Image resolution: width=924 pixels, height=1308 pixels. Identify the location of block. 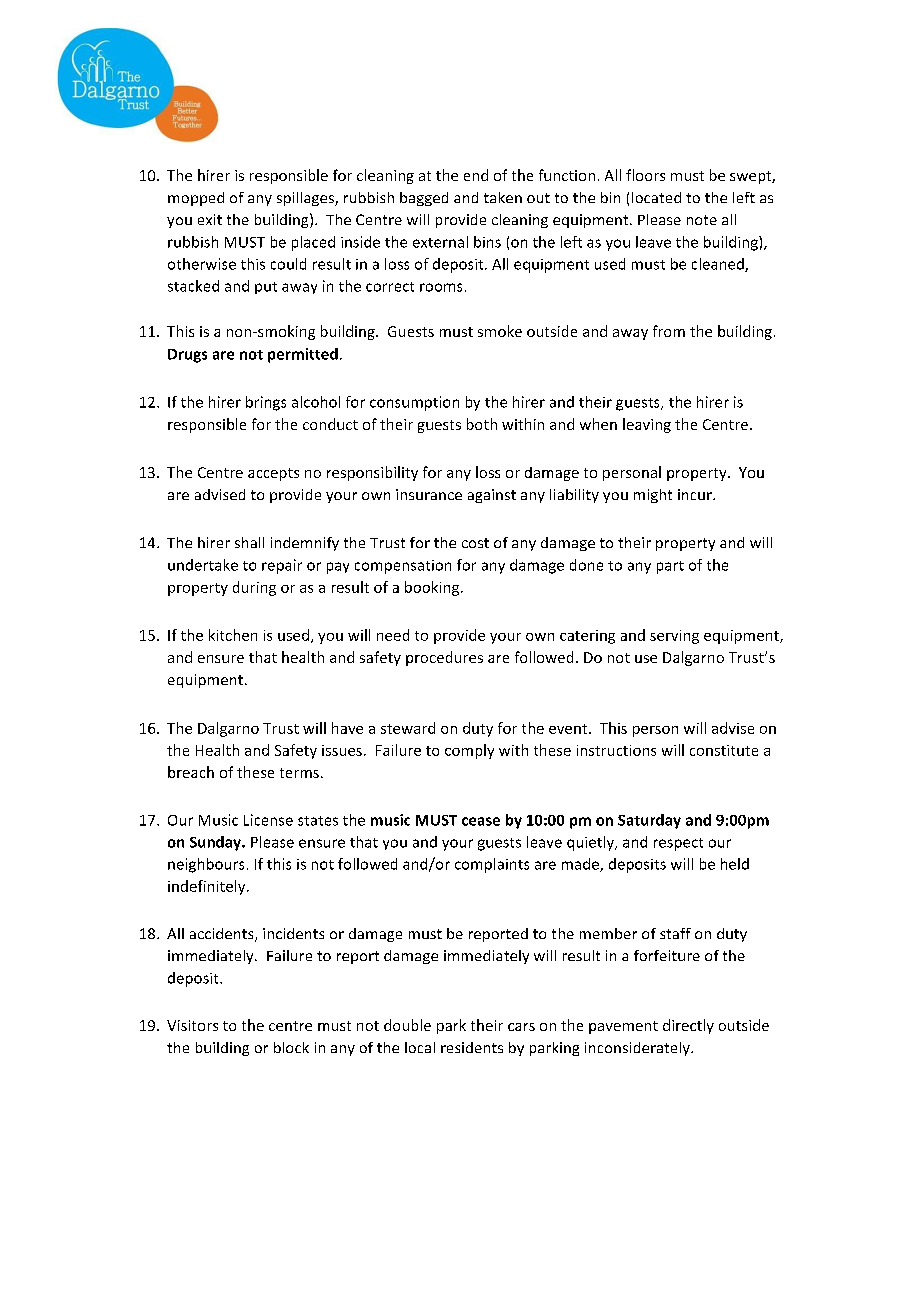
(291, 1047).
